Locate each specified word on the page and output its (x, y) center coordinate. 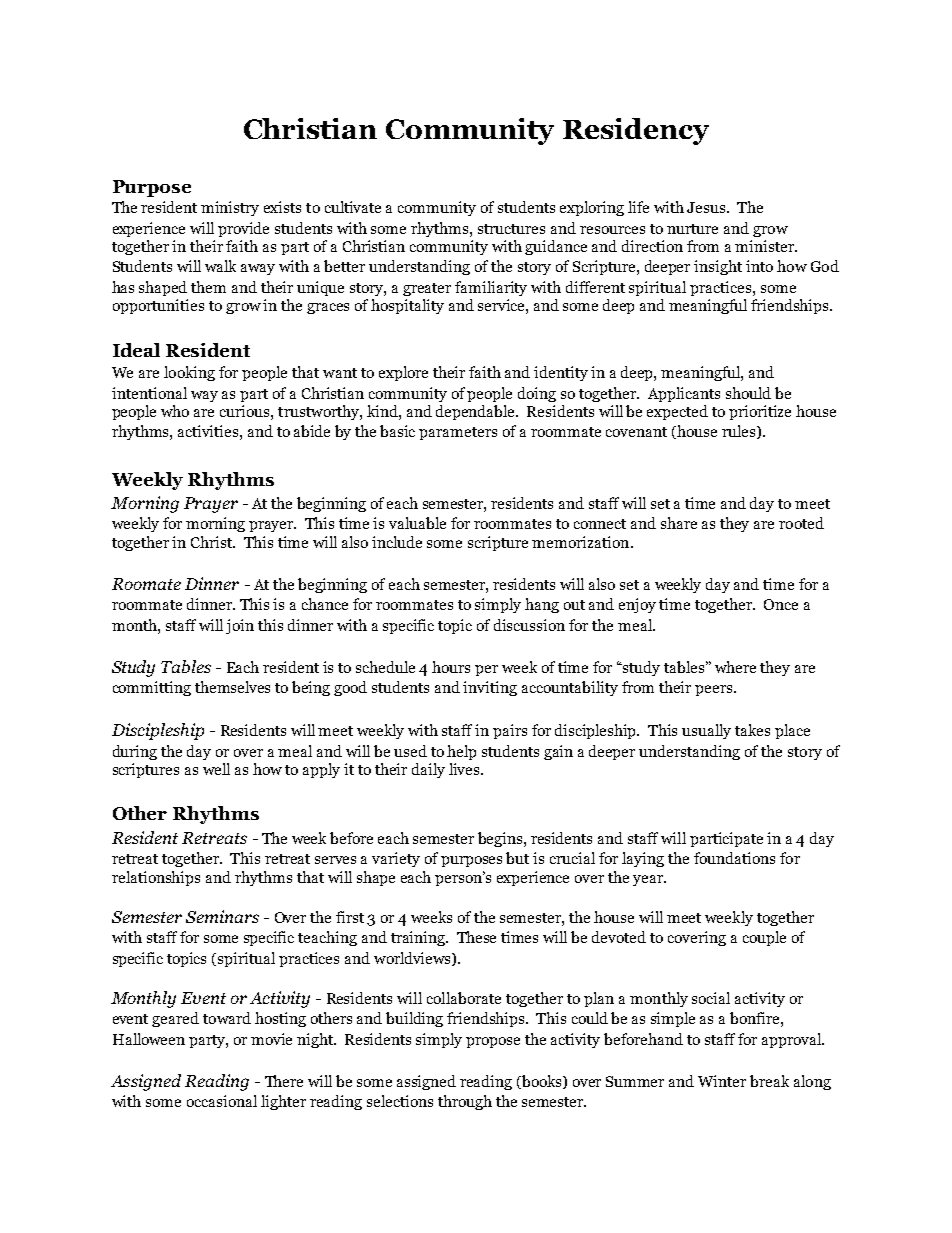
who (175, 411)
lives (465, 769)
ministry (230, 208)
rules (740, 432)
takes (752, 730)
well (216, 769)
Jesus (707, 207)
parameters (458, 433)
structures (511, 229)
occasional (222, 1101)
